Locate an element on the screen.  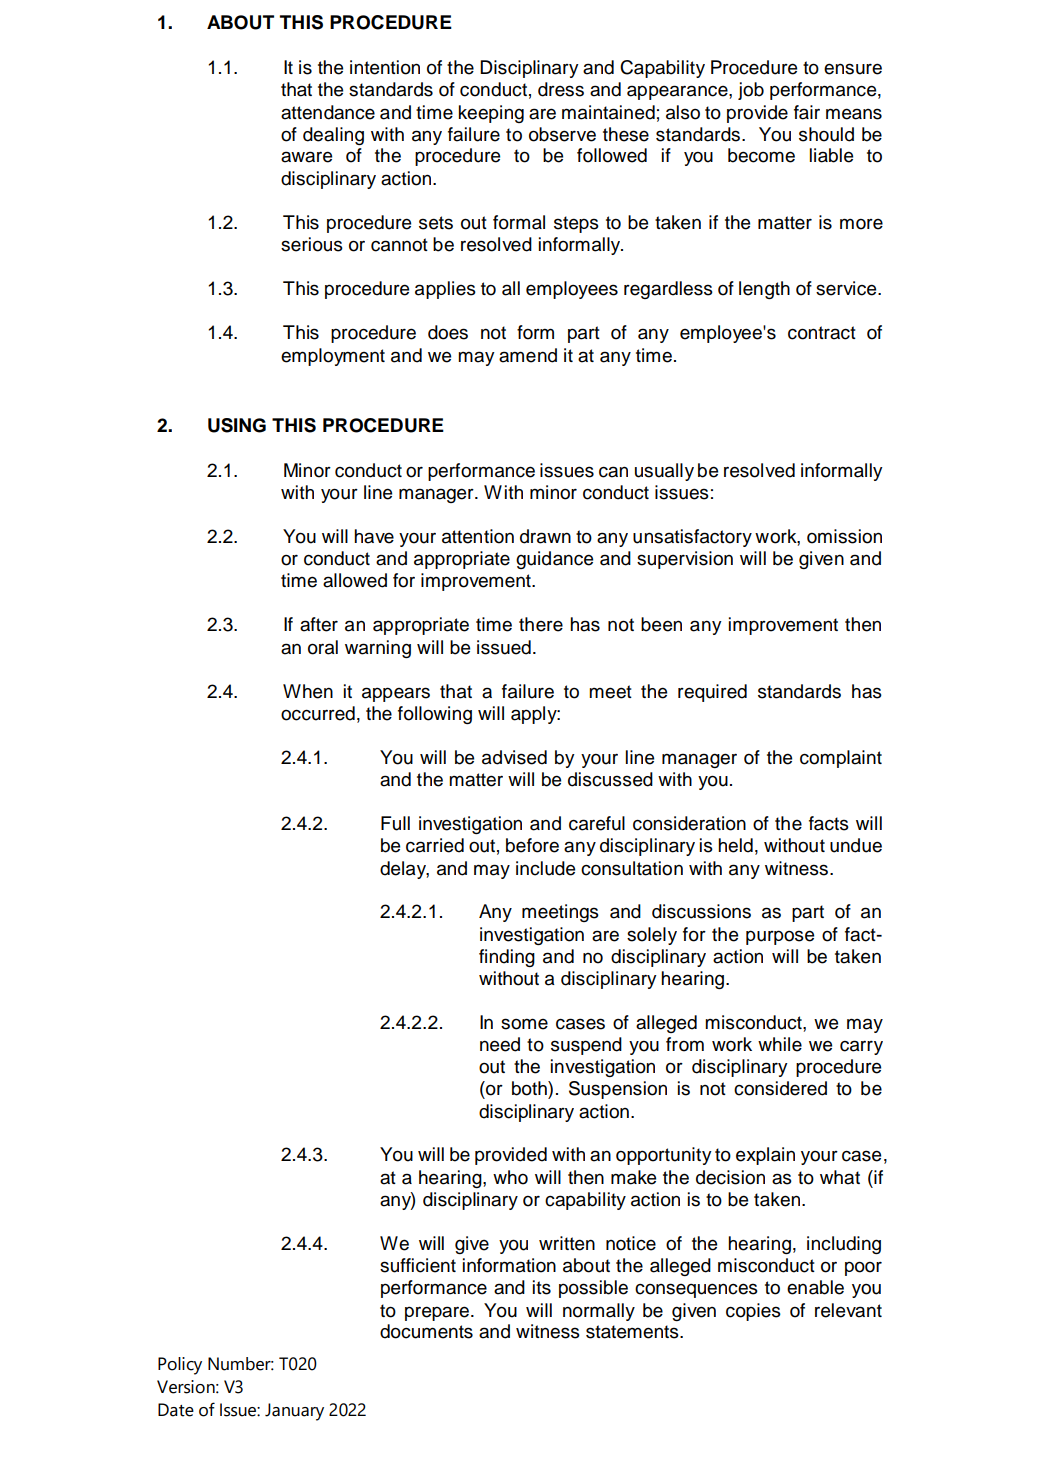
aware is located at coordinates (306, 157).
